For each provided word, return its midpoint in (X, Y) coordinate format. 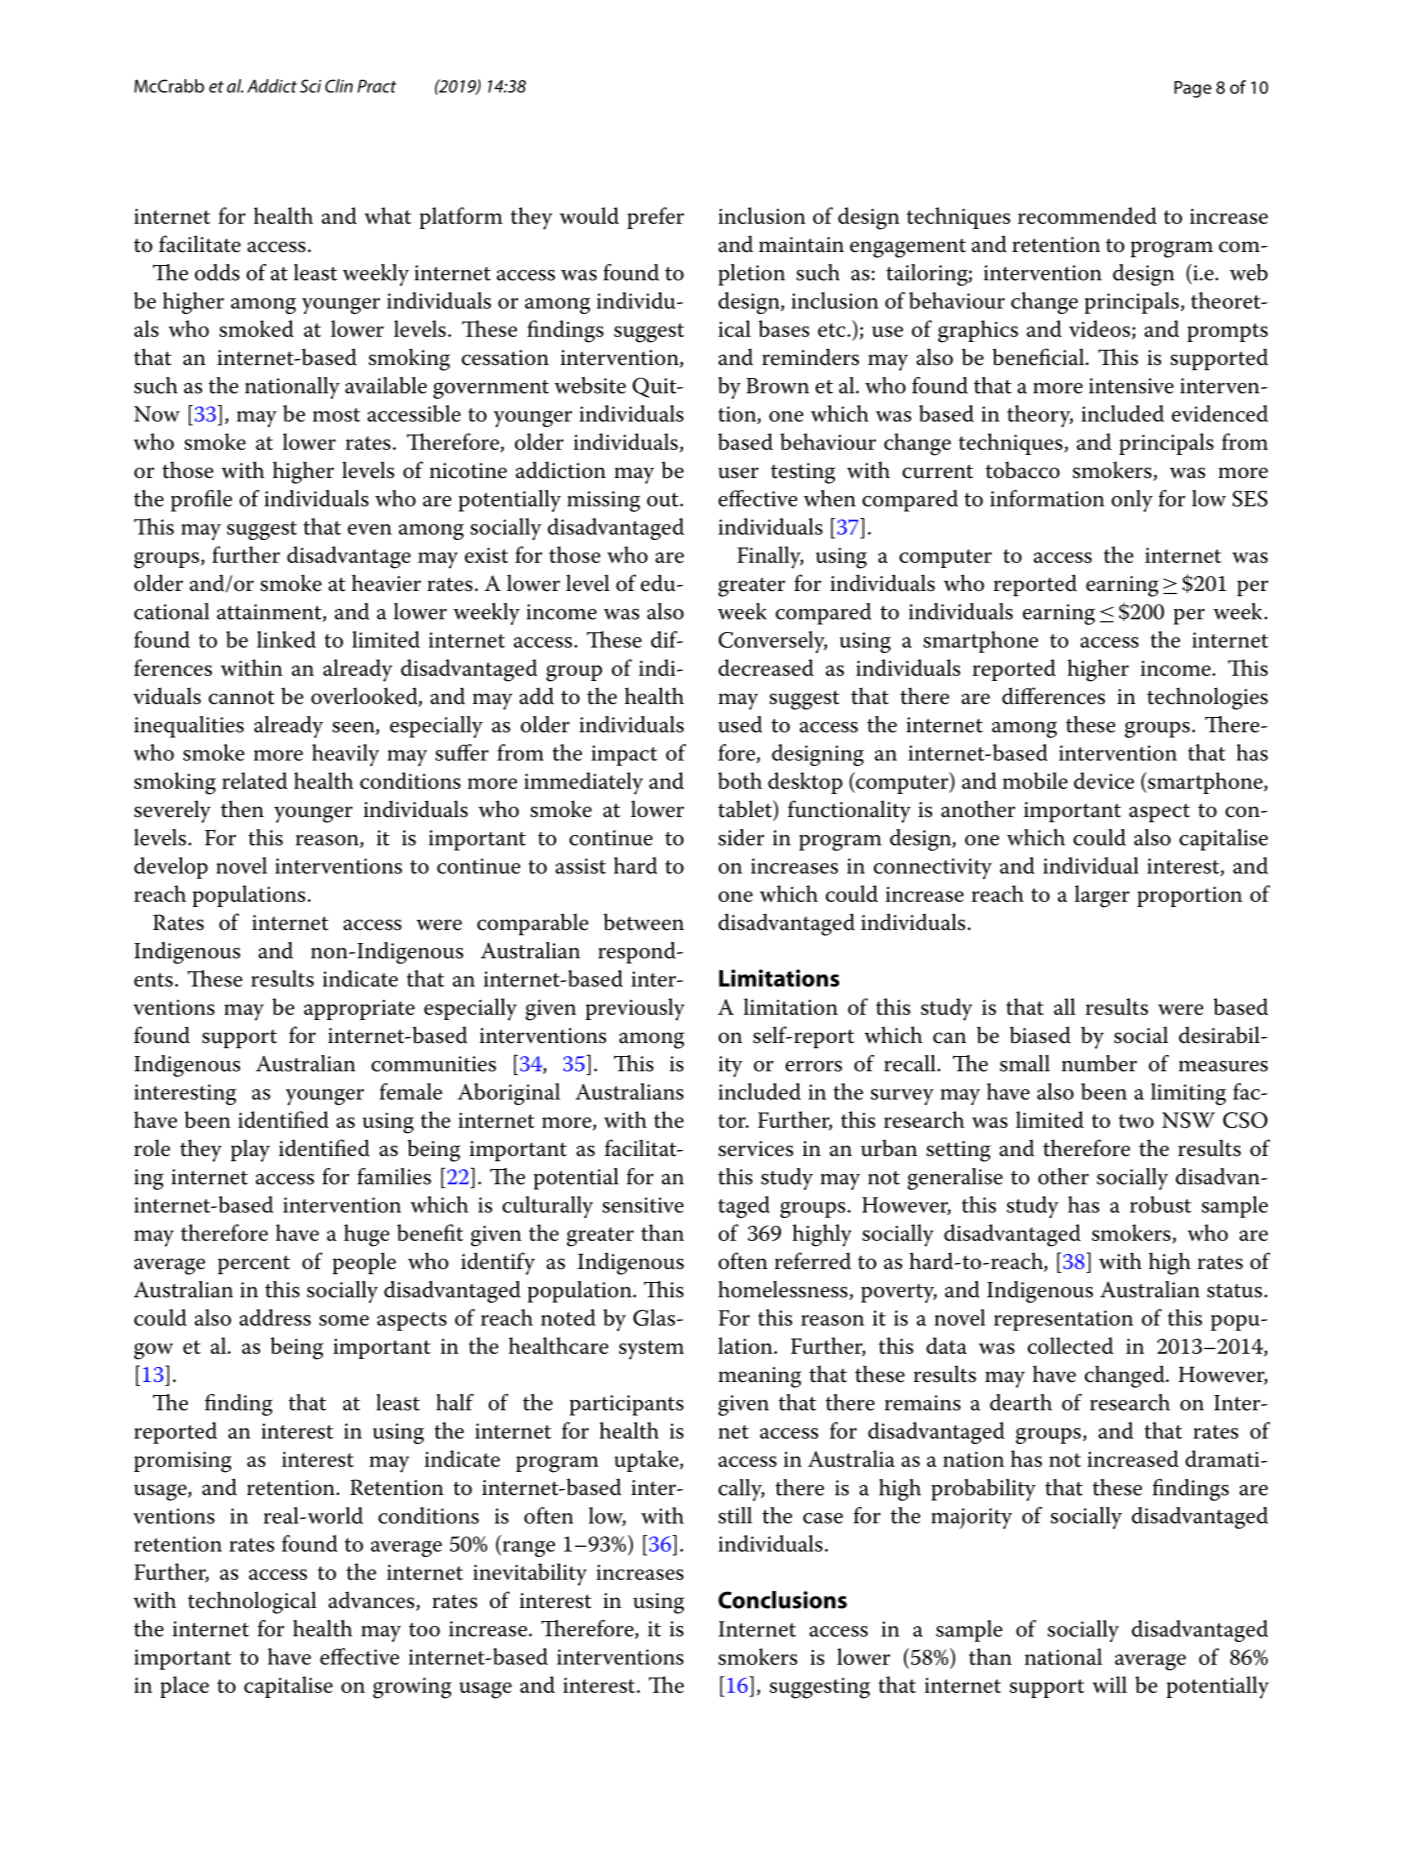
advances (372, 1601)
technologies (1207, 698)
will (1110, 1684)
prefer (655, 218)
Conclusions (782, 1600)
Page (1193, 89)
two (1136, 1121)
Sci (310, 86)
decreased (766, 667)
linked (286, 639)
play (250, 1150)
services (755, 1149)
